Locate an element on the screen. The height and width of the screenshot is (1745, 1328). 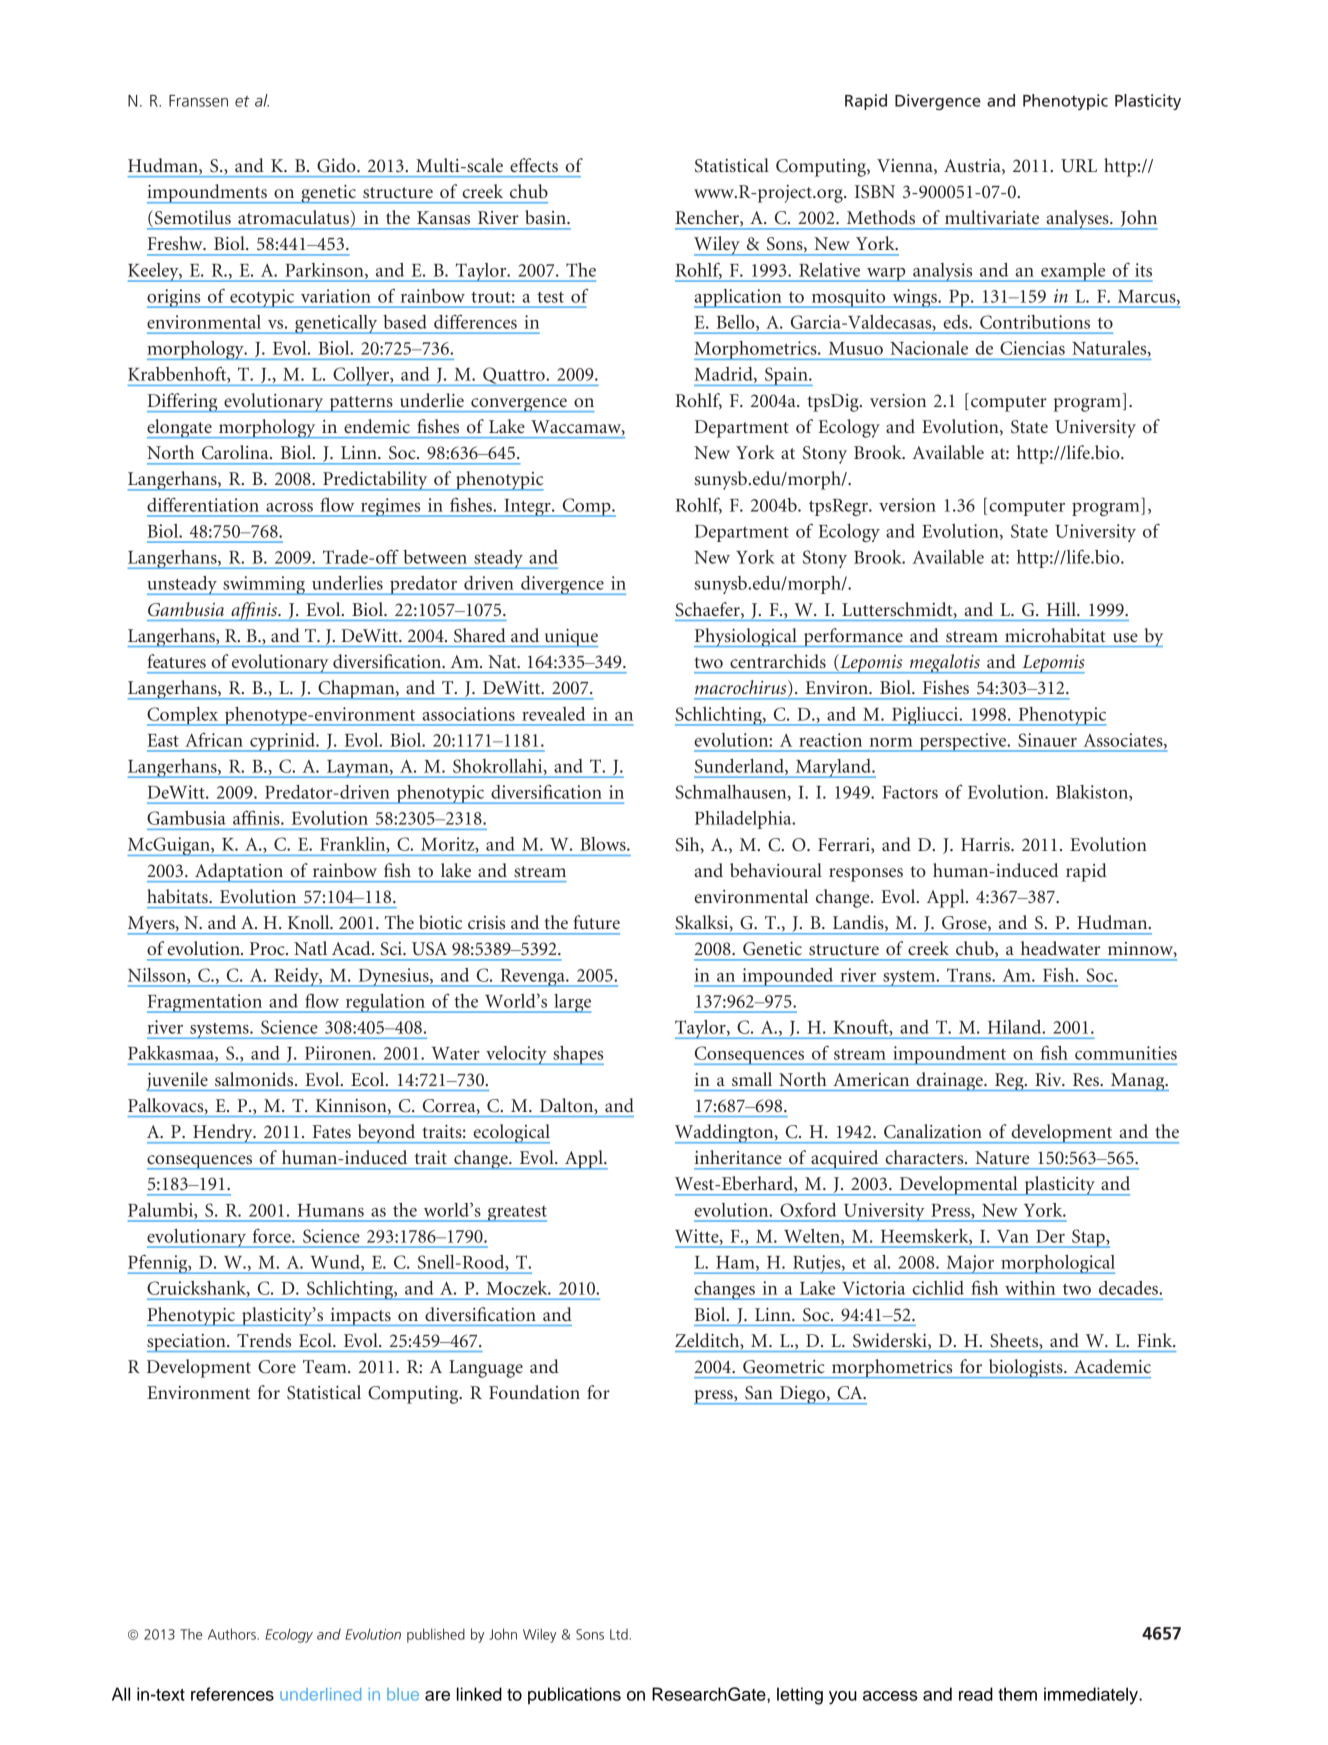
Sinauer is located at coordinates (1047, 740).
